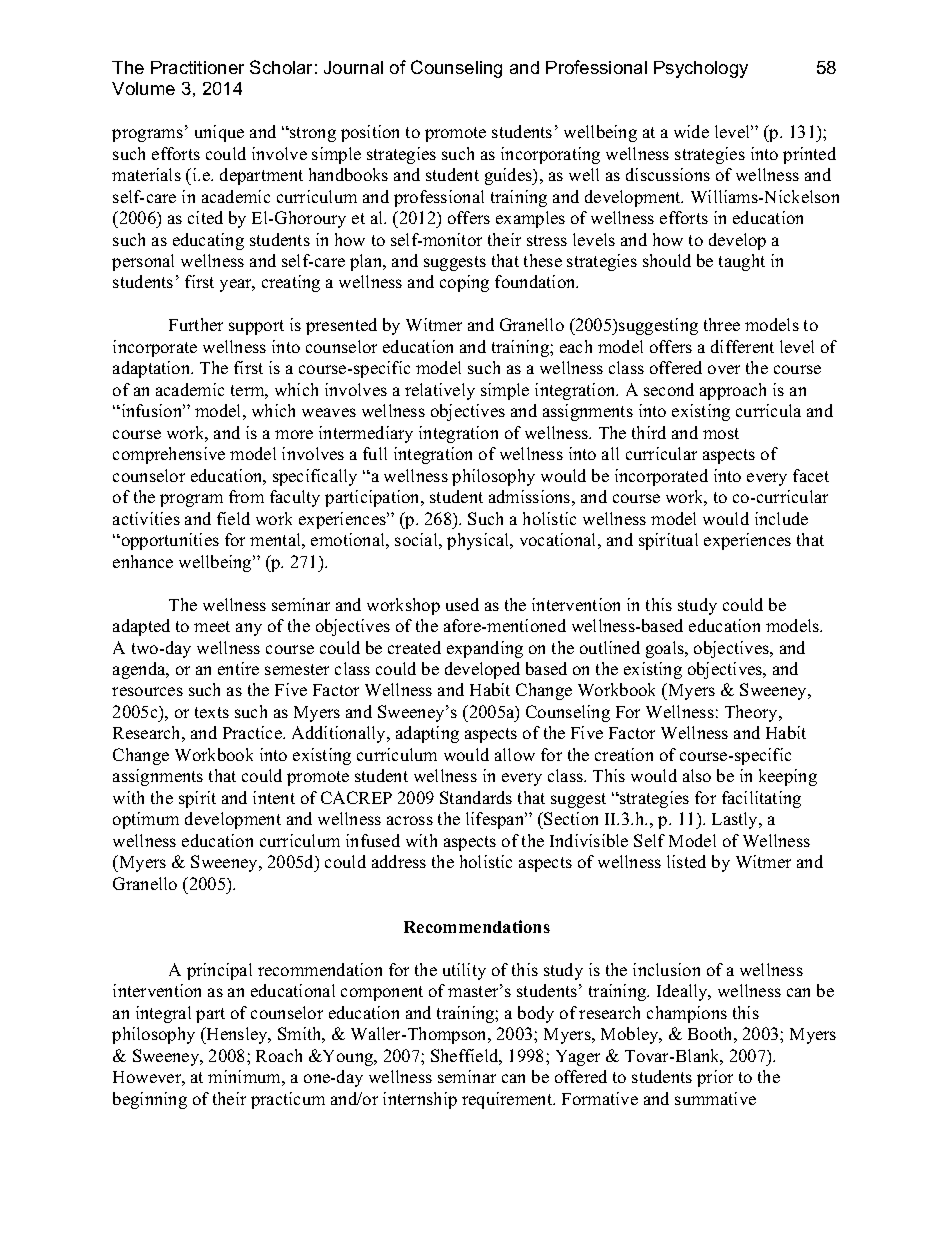 The height and width of the page is (1233, 952). I want to click on prior, so click(715, 1078).
